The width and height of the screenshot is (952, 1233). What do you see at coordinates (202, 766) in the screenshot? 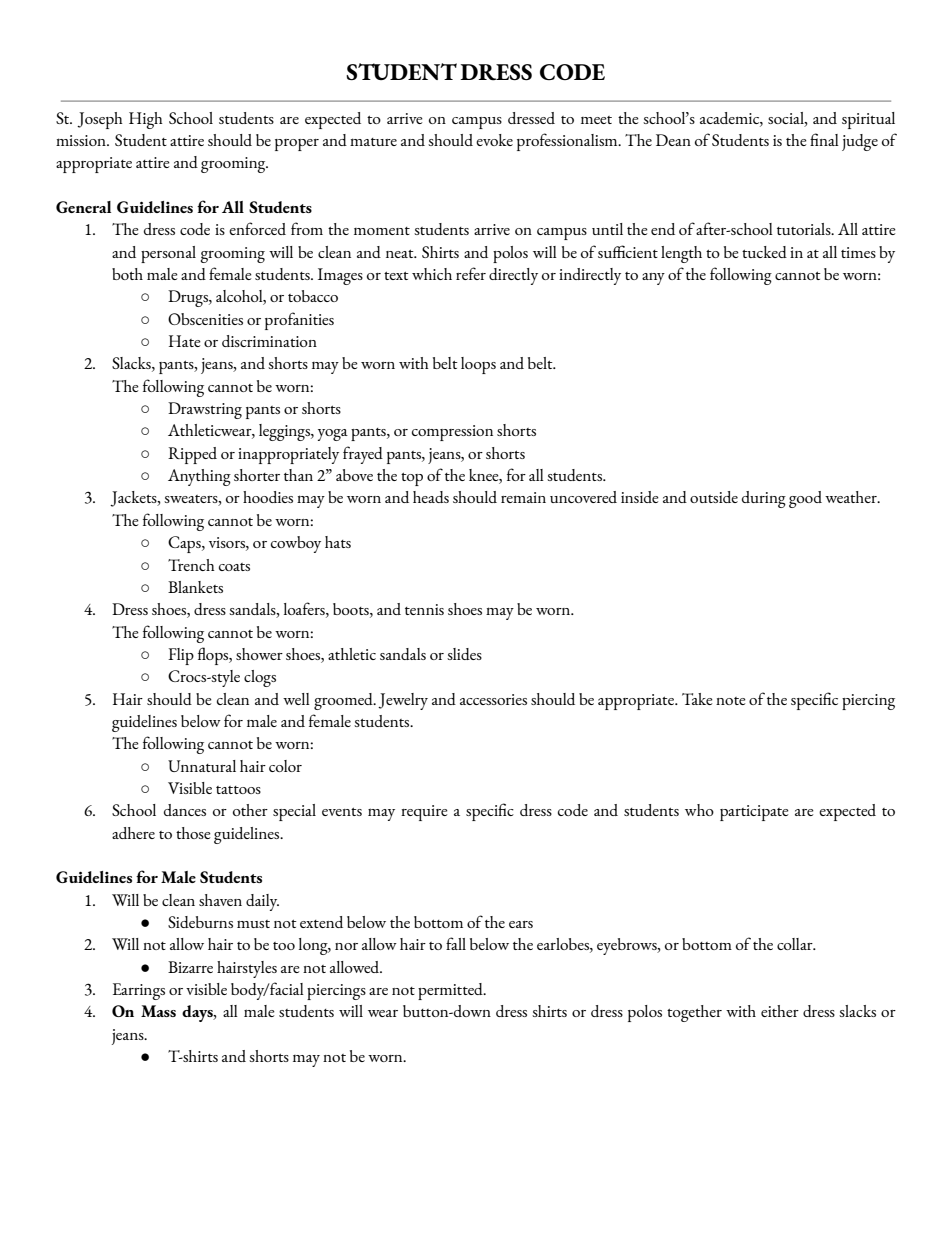
I see `Unnatural` at bounding box center [202, 766].
